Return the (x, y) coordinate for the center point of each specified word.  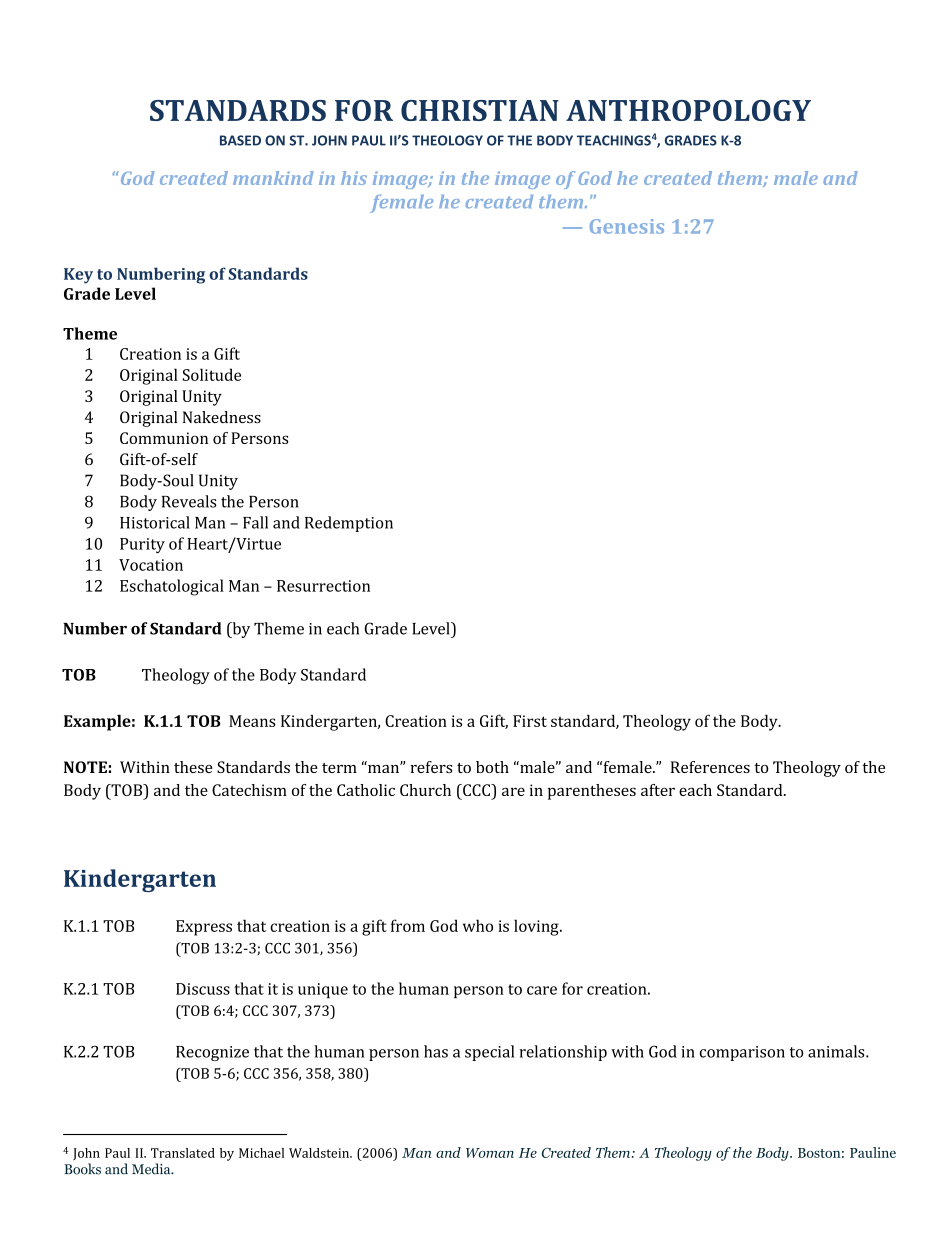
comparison (742, 1053)
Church (425, 790)
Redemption (349, 524)
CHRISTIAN (480, 110)
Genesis (627, 226)
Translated (183, 1153)
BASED (240, 140)
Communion (164, 438)
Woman (490, 1153)
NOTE (85, 767)
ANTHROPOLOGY (688, 110)
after (658, 790)
